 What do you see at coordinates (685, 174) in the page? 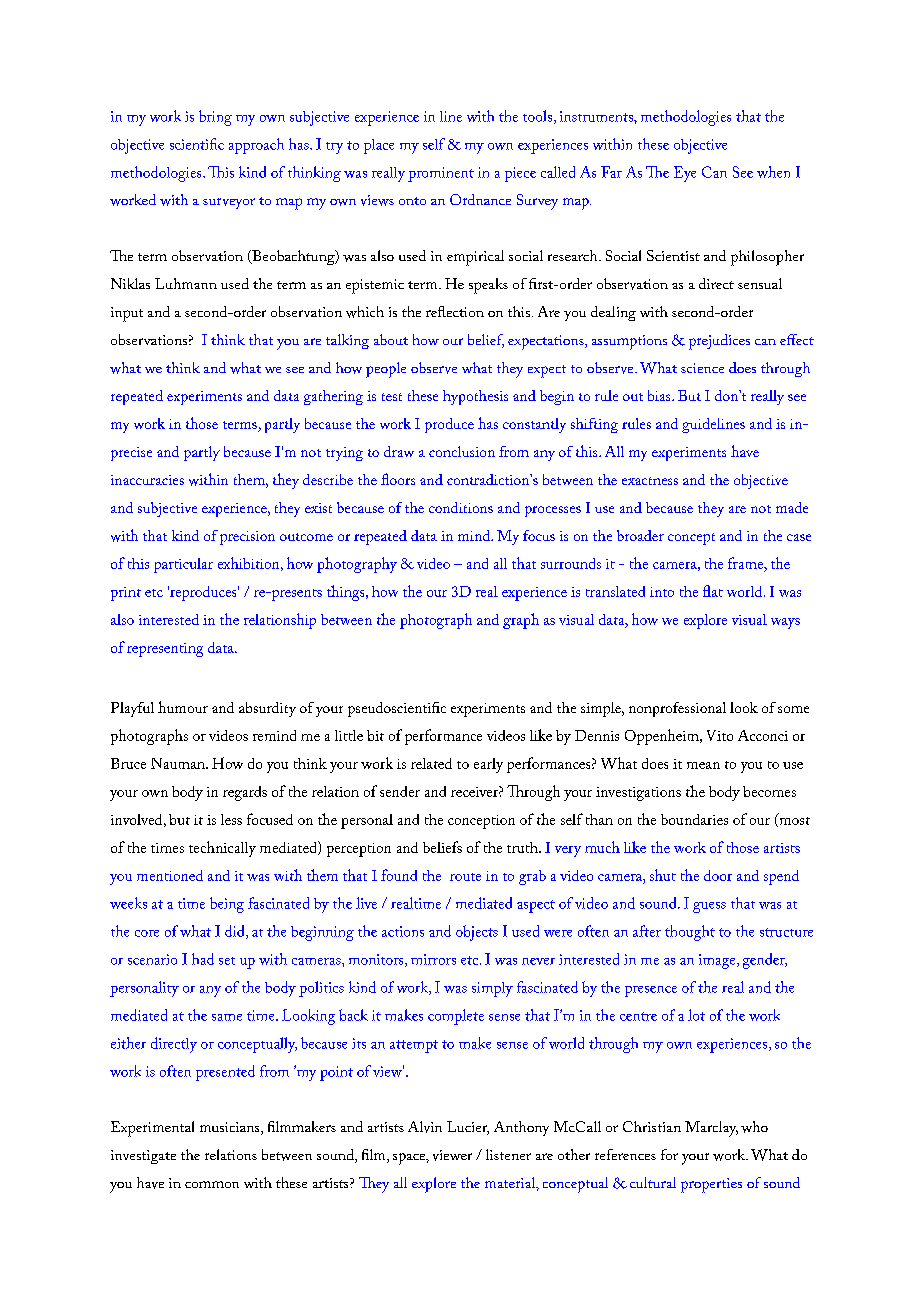
I see `Eye` at bounding box center [685, 174].
